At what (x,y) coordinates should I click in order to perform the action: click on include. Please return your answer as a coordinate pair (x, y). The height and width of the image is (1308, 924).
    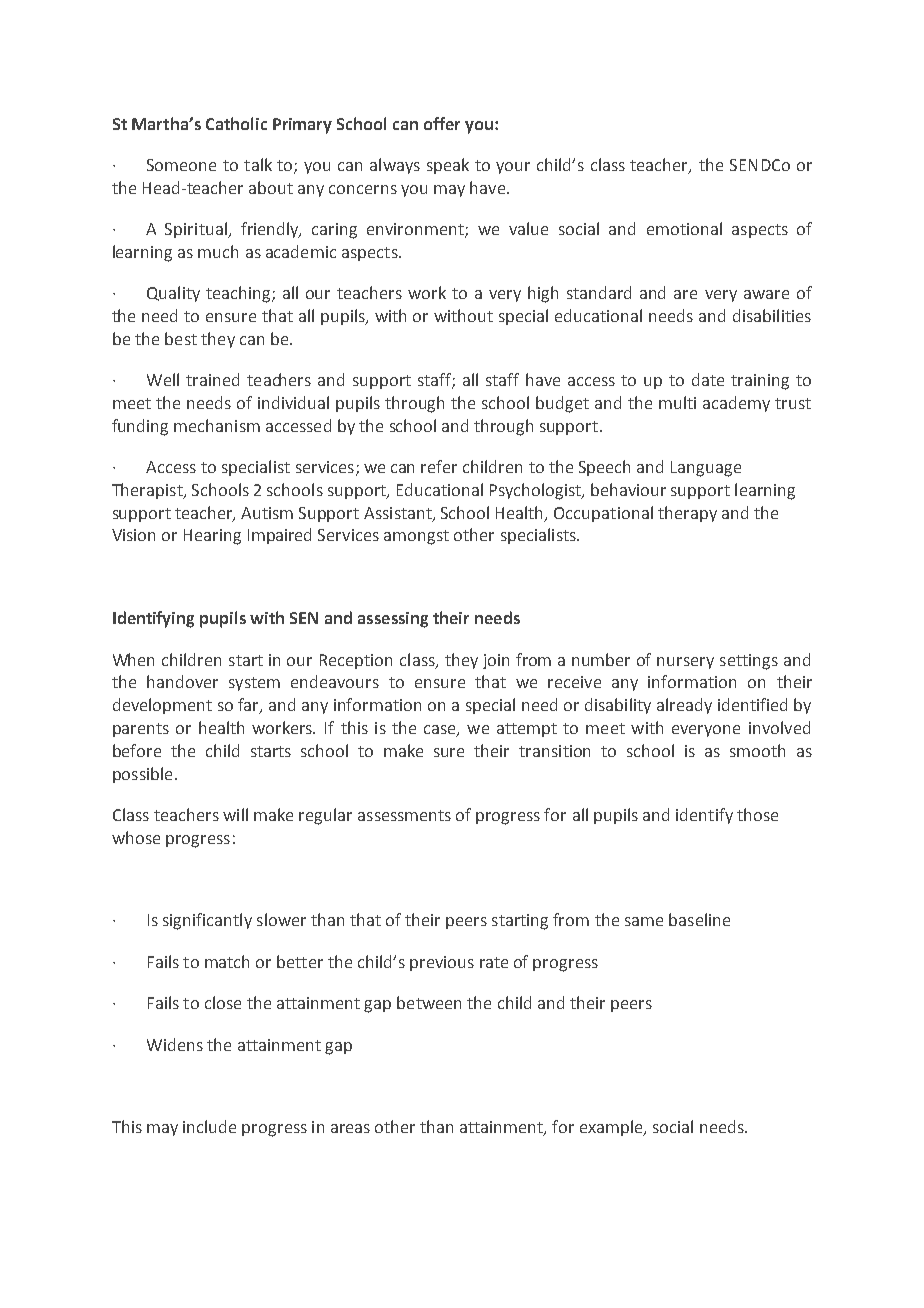
    Looking at the image, I should click on (209, 1126).
